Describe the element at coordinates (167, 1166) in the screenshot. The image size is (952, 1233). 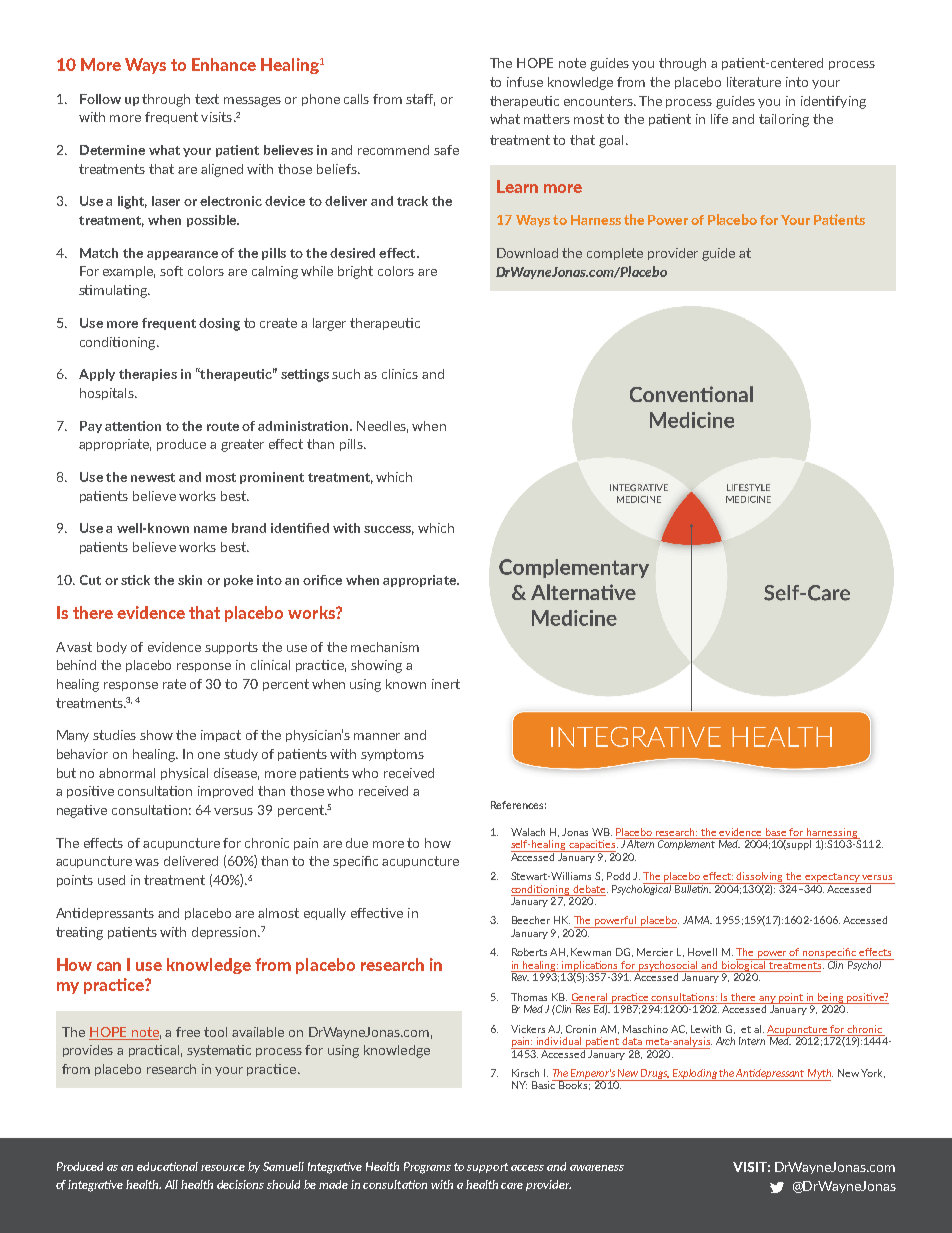
I see `educational` at that location.
